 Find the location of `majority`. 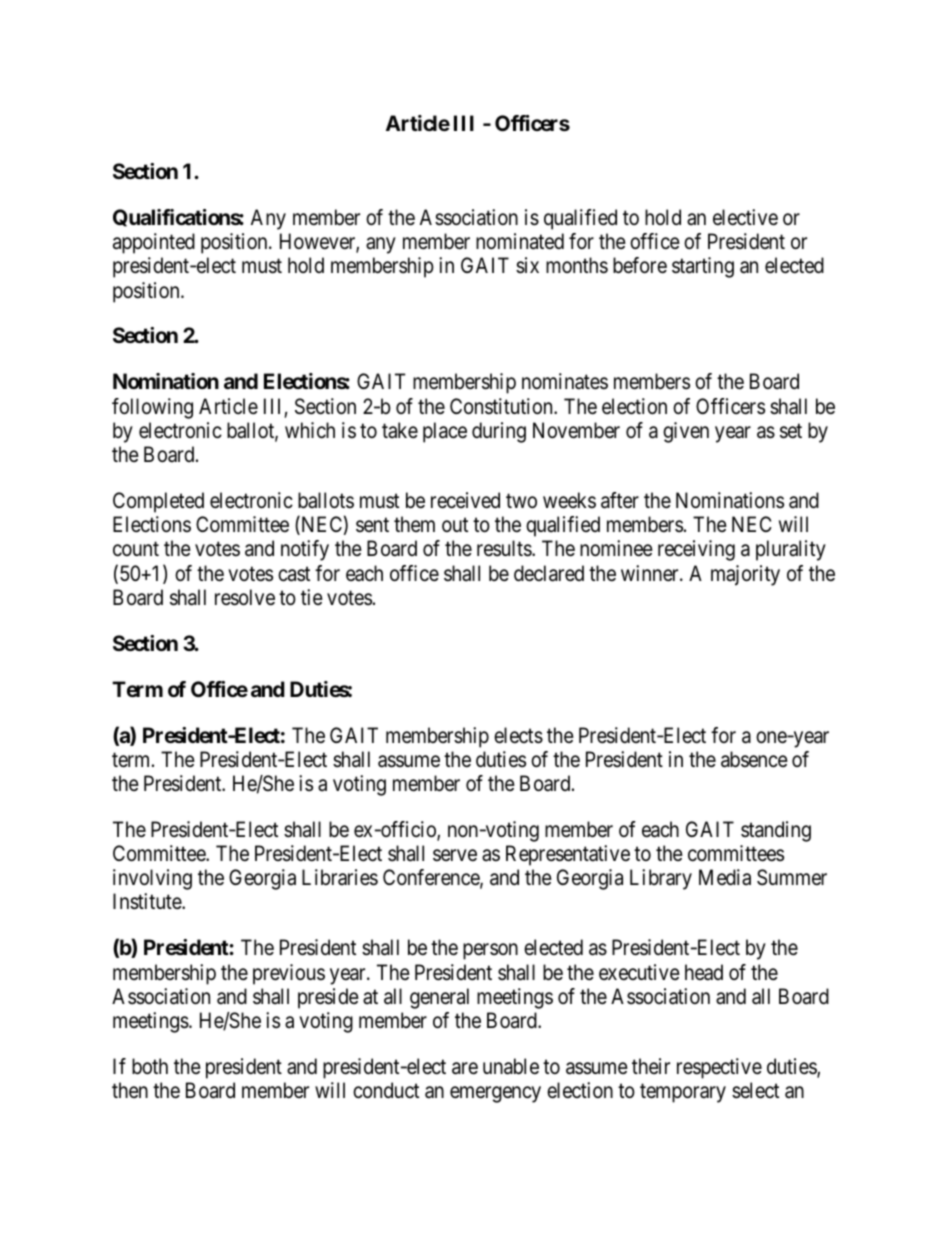

majority is located at coordinates (745, 575).
